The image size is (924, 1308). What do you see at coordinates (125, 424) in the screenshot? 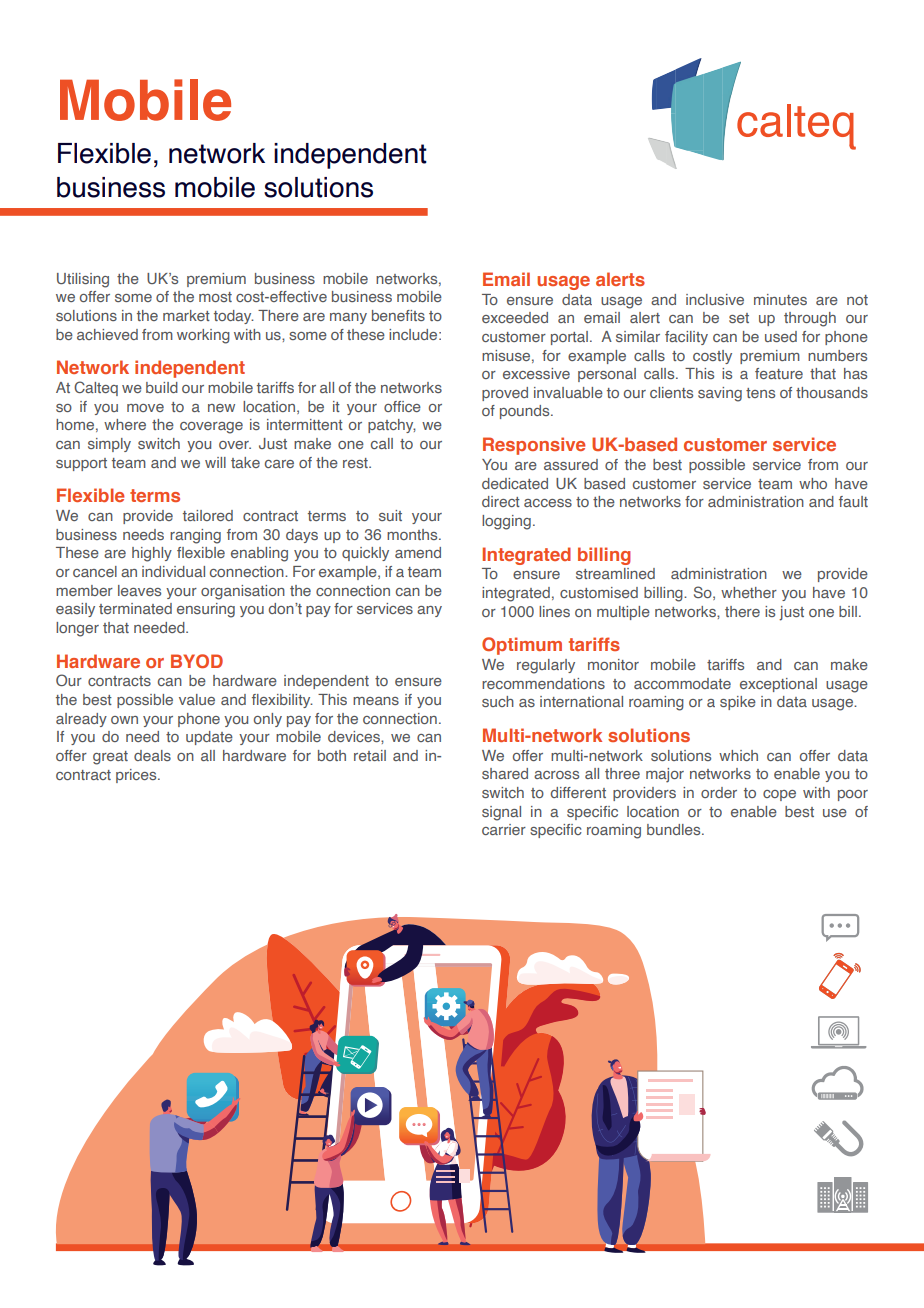
I see `where` at bounding box center [125, 424].
